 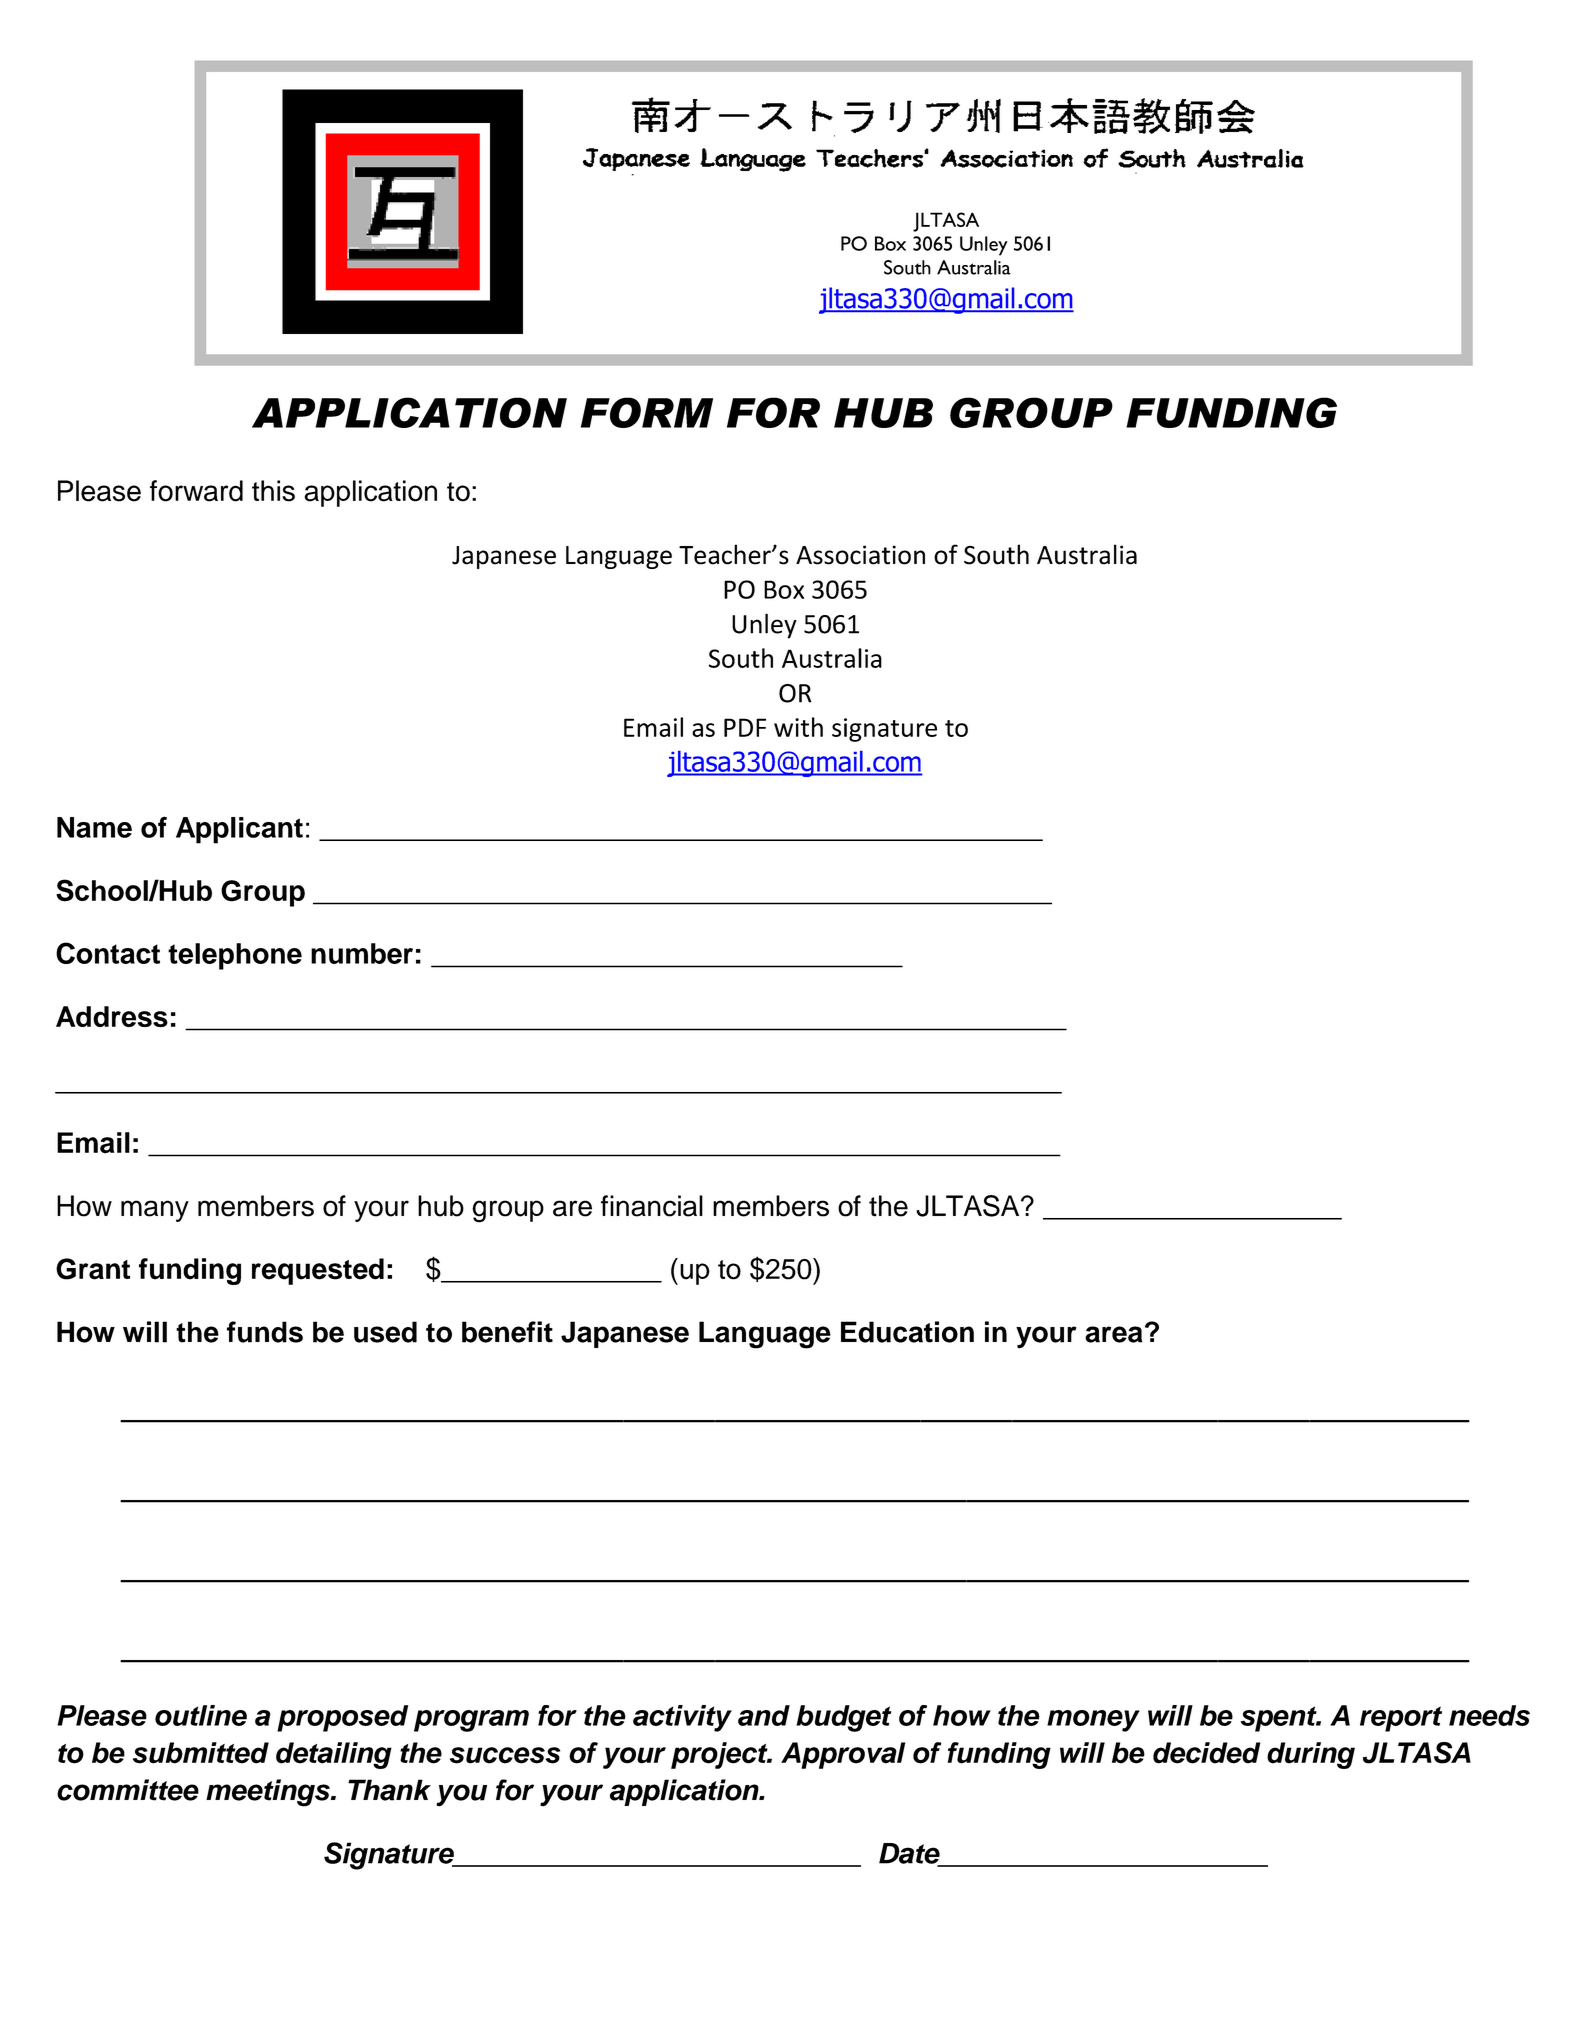 I want to click on report, so click(x=1401, y=1719).
